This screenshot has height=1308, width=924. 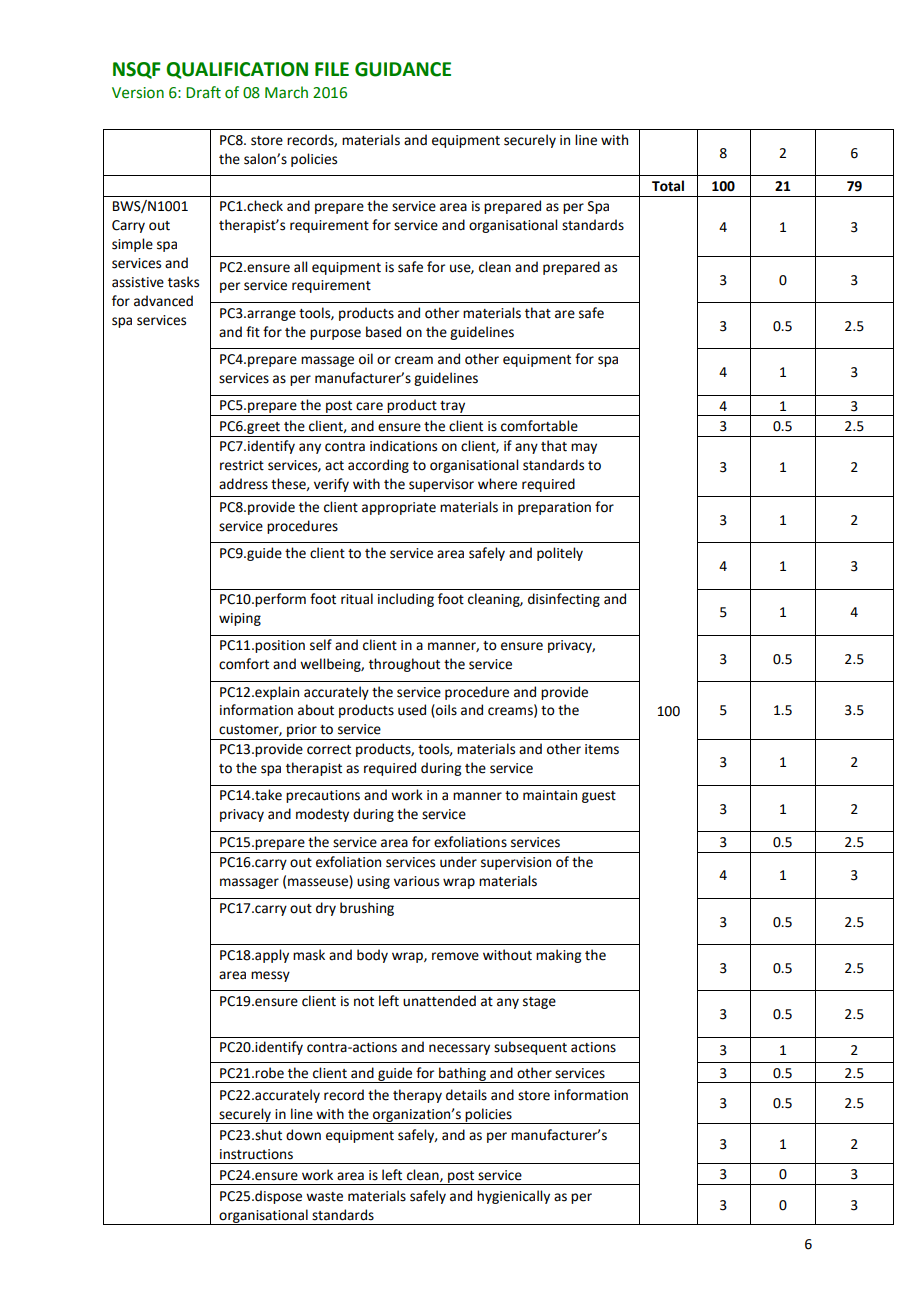 What do you see at coordinates (417, 1096) in the screenshot?
I see `therapy` at bounding box center [417, 1096].
